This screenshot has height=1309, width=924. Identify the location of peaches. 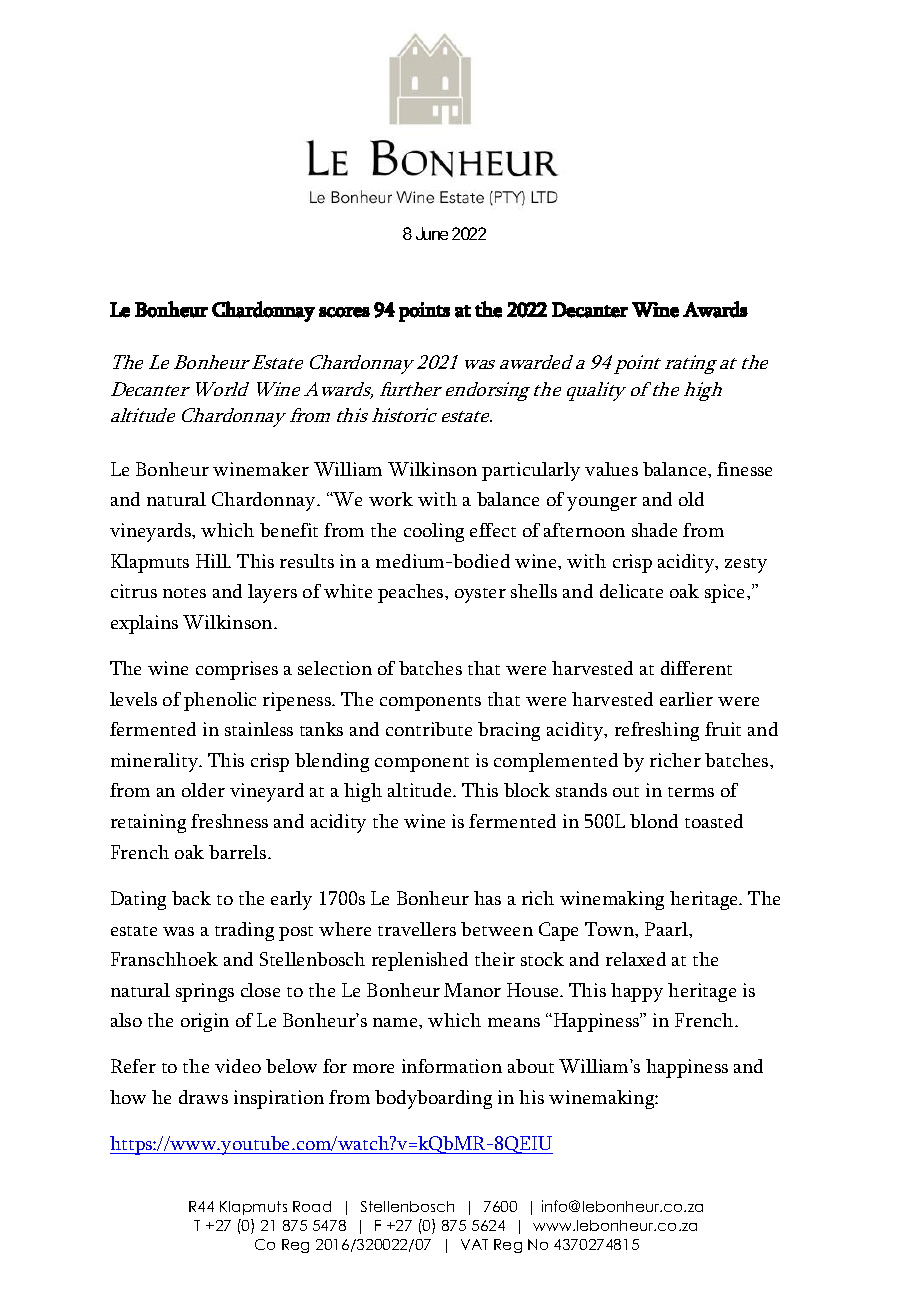
(412, 593).
